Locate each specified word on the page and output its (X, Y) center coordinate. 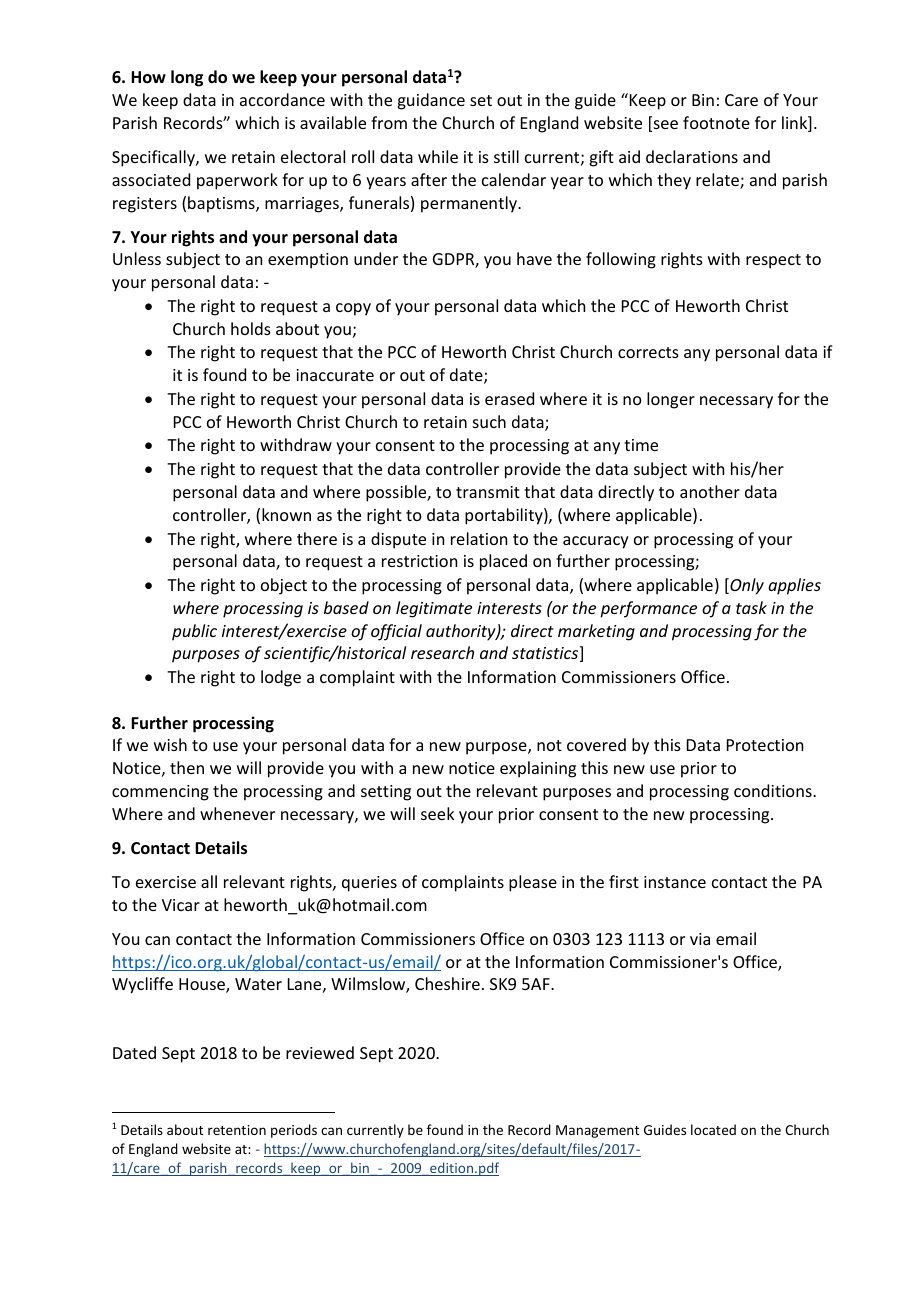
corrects (648, 352)
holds (251, 328)
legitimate (434, 609)
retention (237, 1130)
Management (597, 1131)
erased (509, 398)
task (751, 607)
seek (438, 813)
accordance (282, 99)
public (194, 632)
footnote (716, 122)
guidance (431, 101)
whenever (237, 813)
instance (675, 882)
